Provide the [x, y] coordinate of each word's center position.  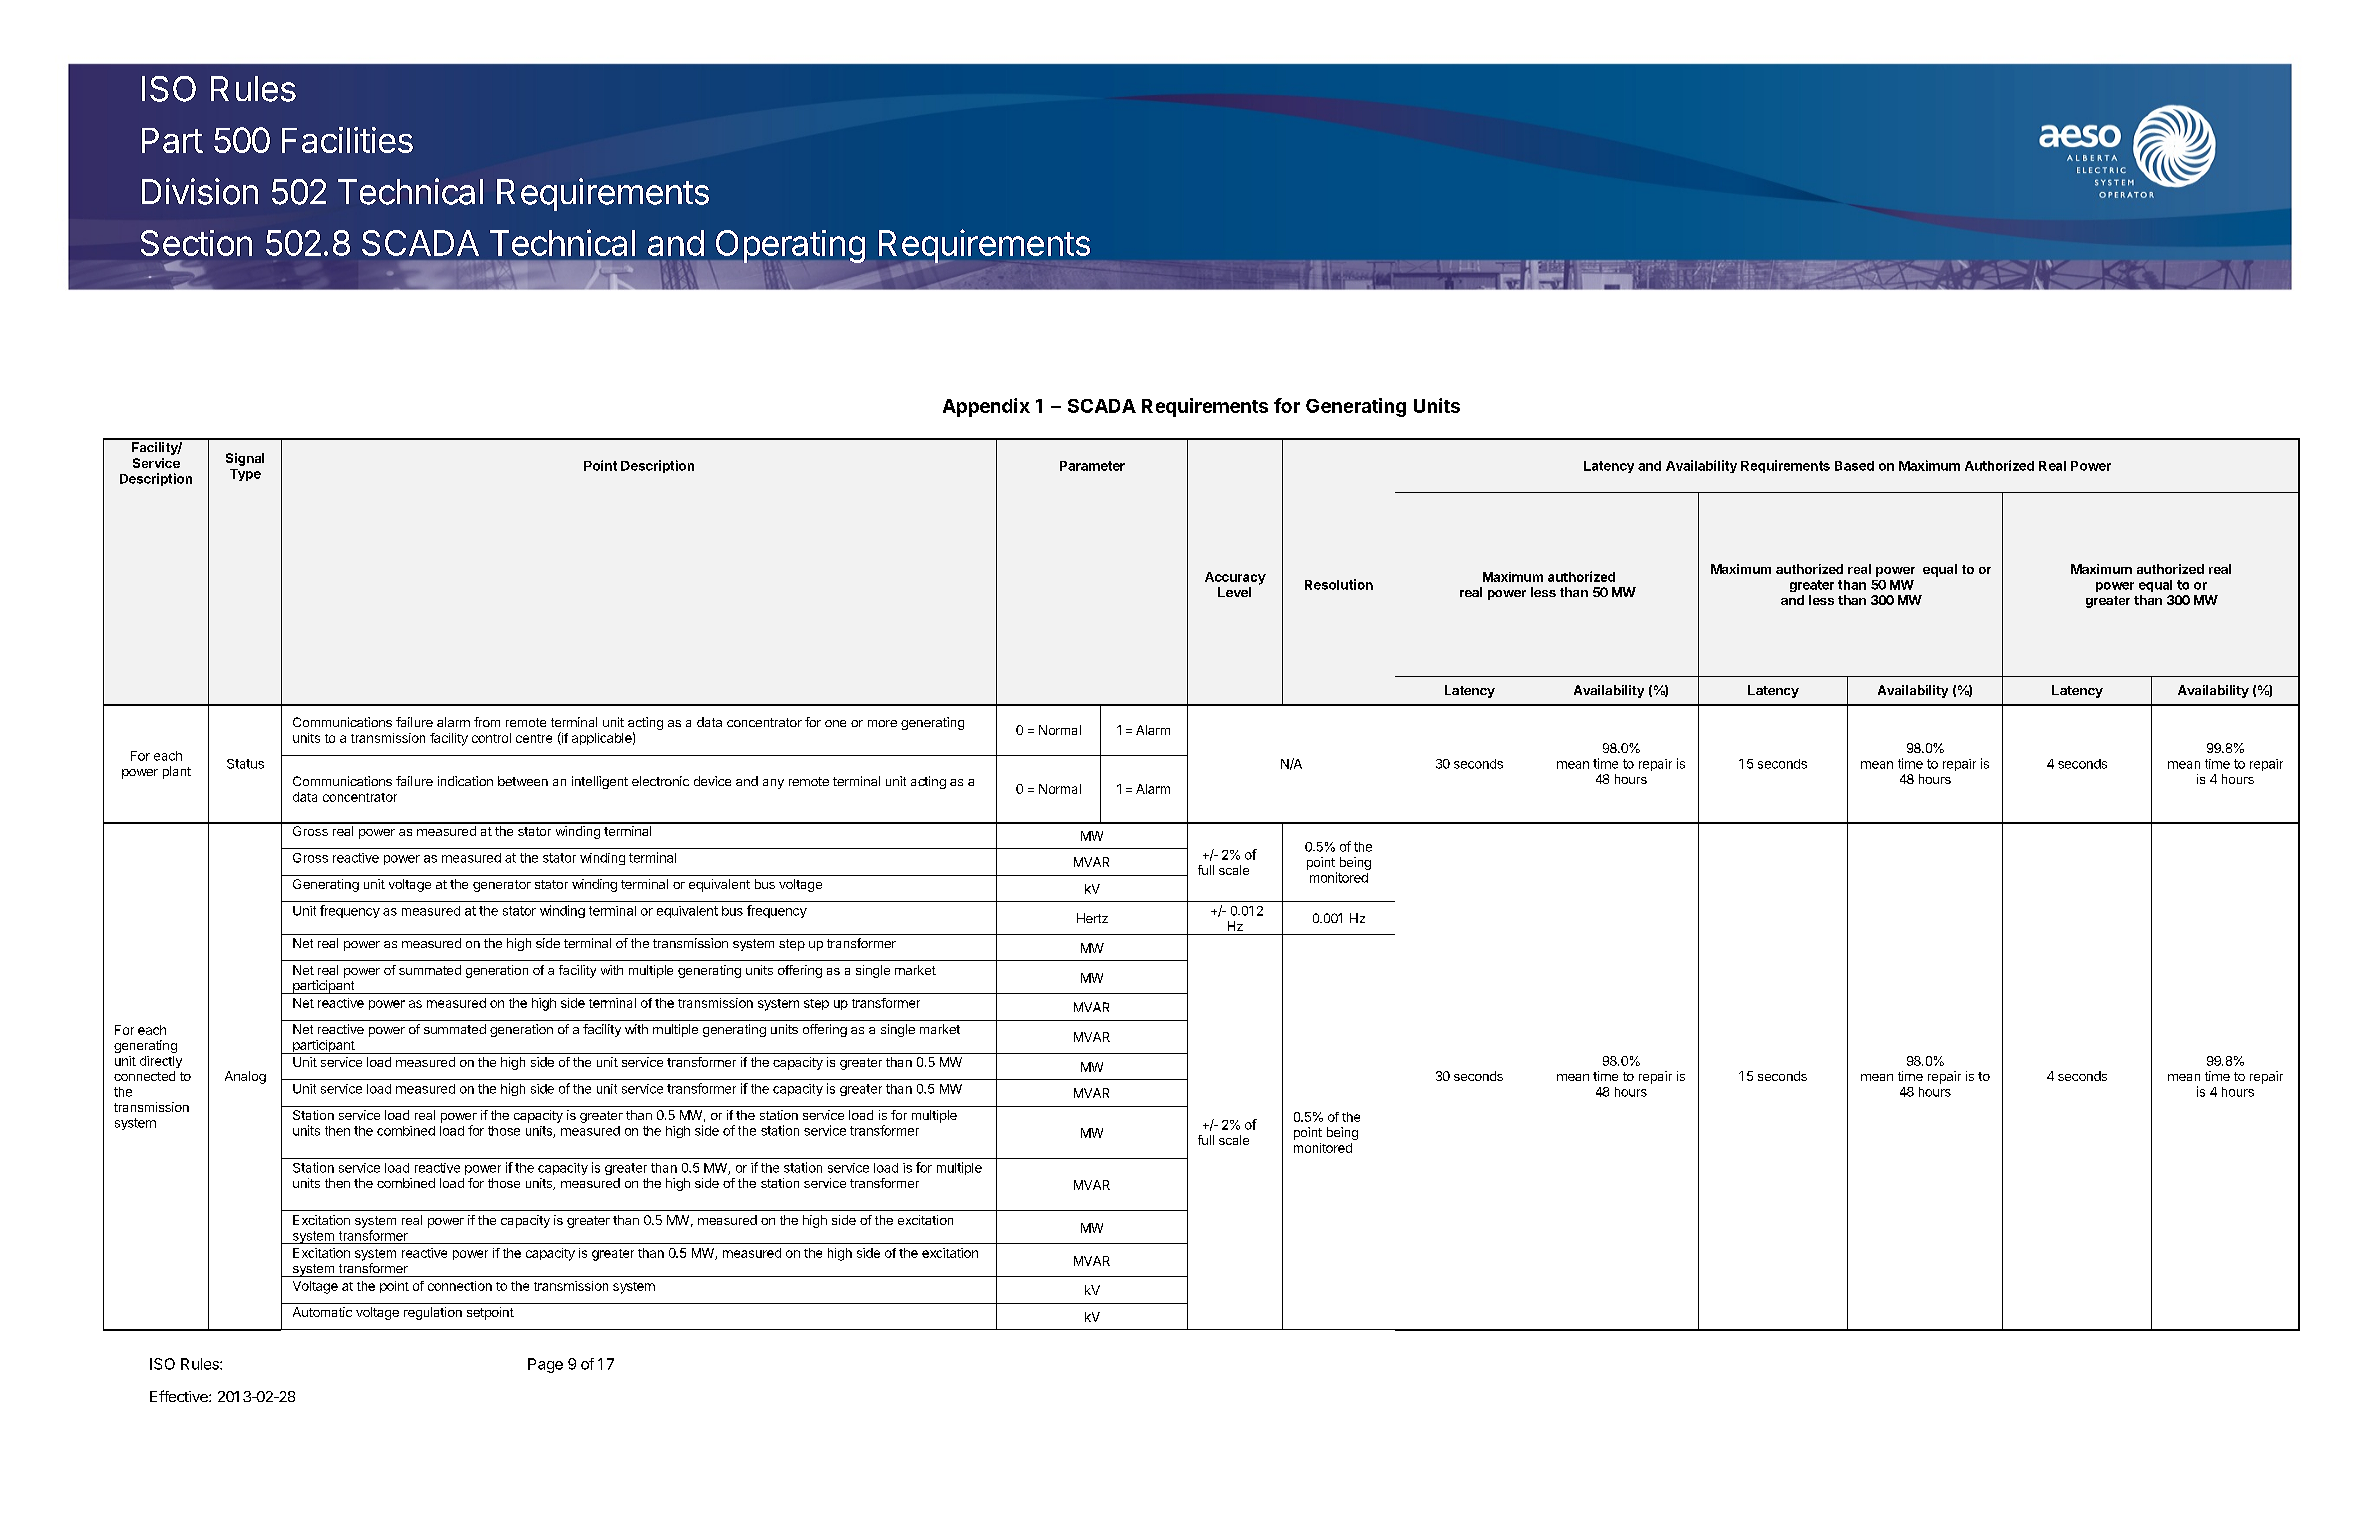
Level [1234, 592]
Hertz [1092, 918]
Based [1854, 466]
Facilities [347, 140]
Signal [245, 459]
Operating [789, 247]
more [882, 723]
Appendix [986, 407]
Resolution [1339, 584]
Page [545, 1365]
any [773, 784]
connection [460, 1286]
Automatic [322, 1312]
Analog [245, 1077]
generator [502, 886]
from [487, 722]
